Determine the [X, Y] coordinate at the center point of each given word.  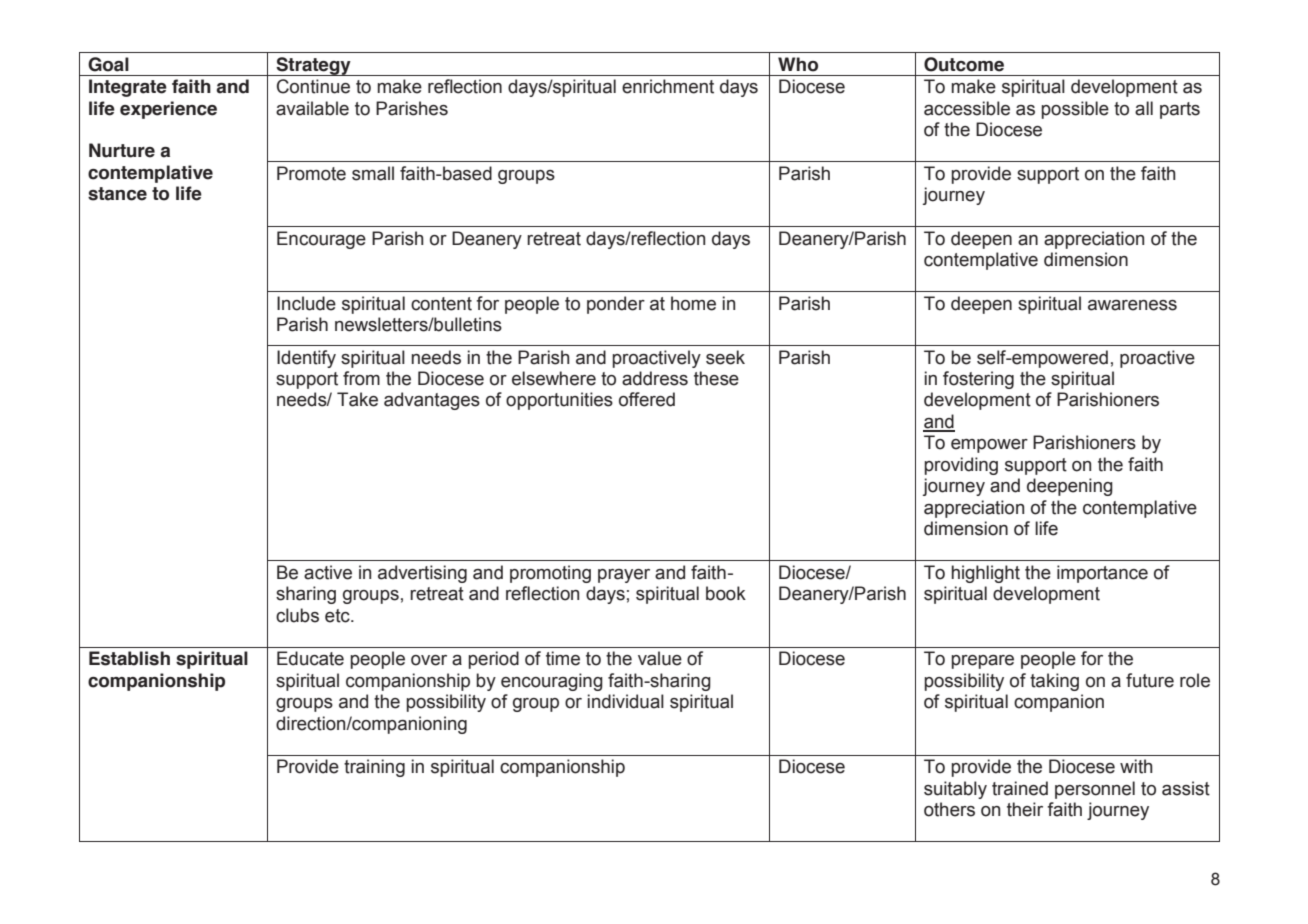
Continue [313, 86]
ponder [616, 305]
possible [1075, 110]
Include [306, 303]
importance [1102, 574]
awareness [1132, 305]
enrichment [668, 86]
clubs [297, 615]
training [374, 768]
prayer [624, 576]
